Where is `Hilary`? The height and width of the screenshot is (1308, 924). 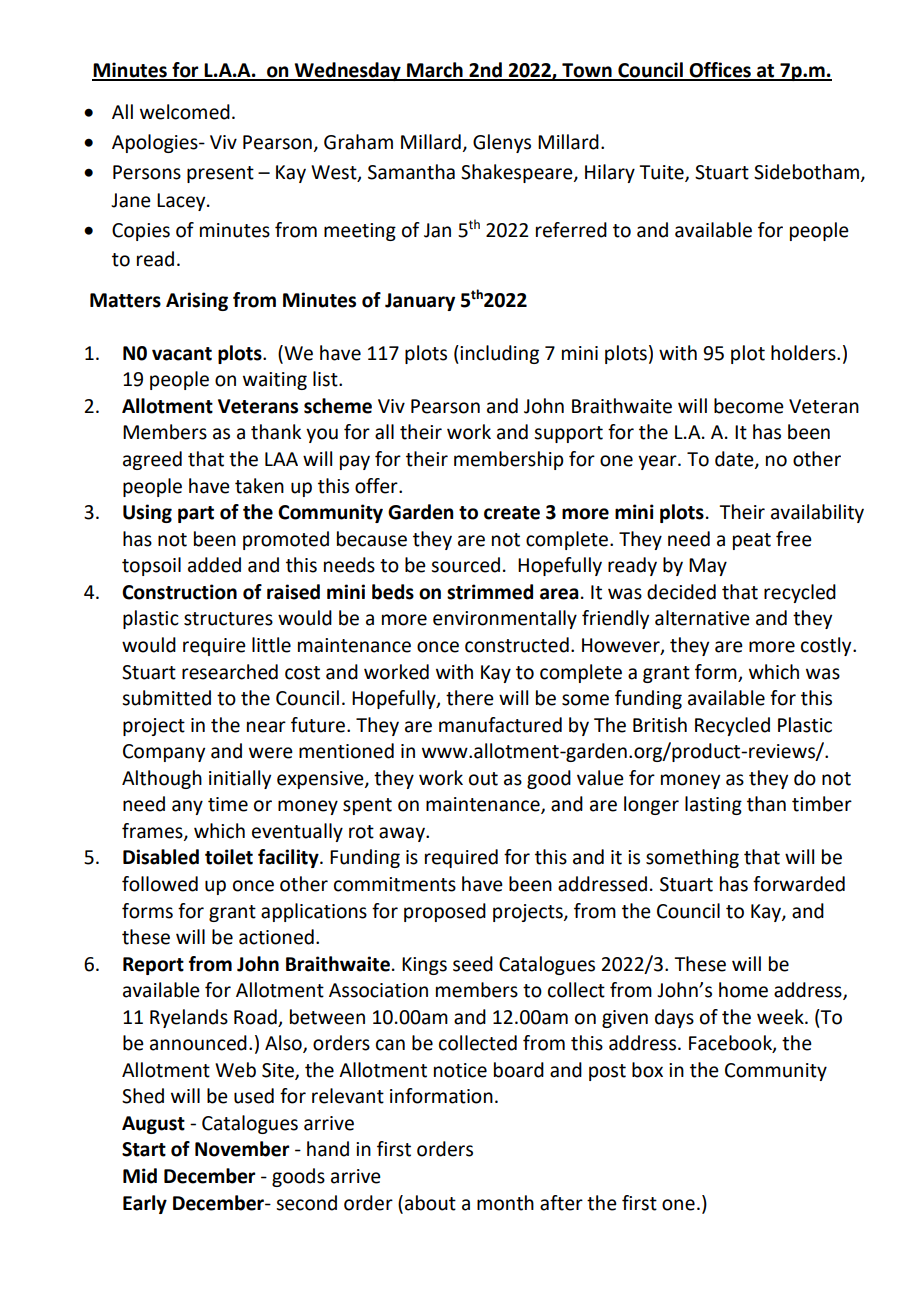
Hilary is located at coordinates (610, 173).
